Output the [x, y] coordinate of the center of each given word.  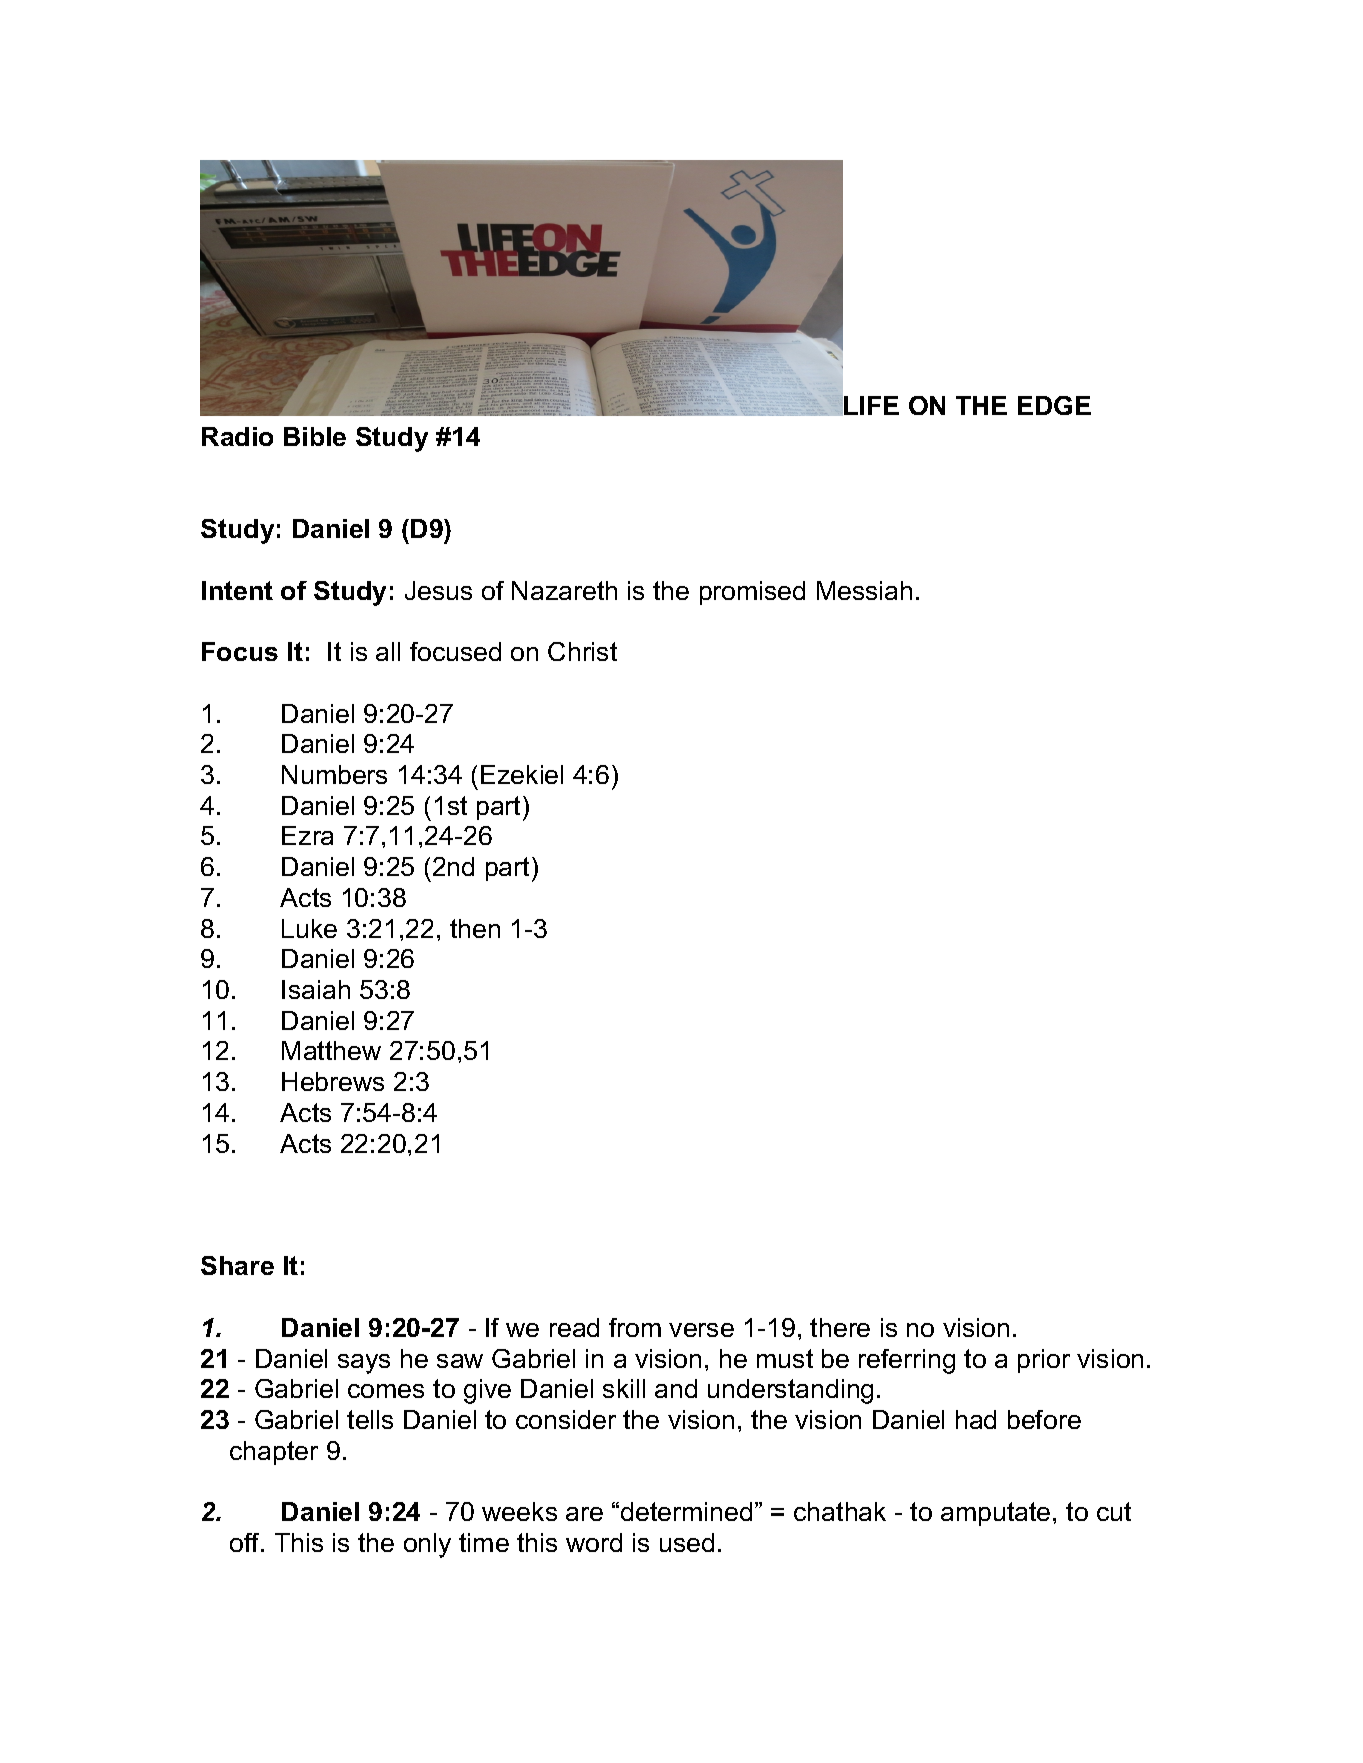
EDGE [1054, 405]
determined [686, 1511]
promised [752, 593]
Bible [315, 436]
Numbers [334, 774]
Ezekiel [522, 774]
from [635, 1327]
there [840, 1327]
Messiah [864, 590]
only [427, 1545]
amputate [995, 1514]
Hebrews [333, 1081]
